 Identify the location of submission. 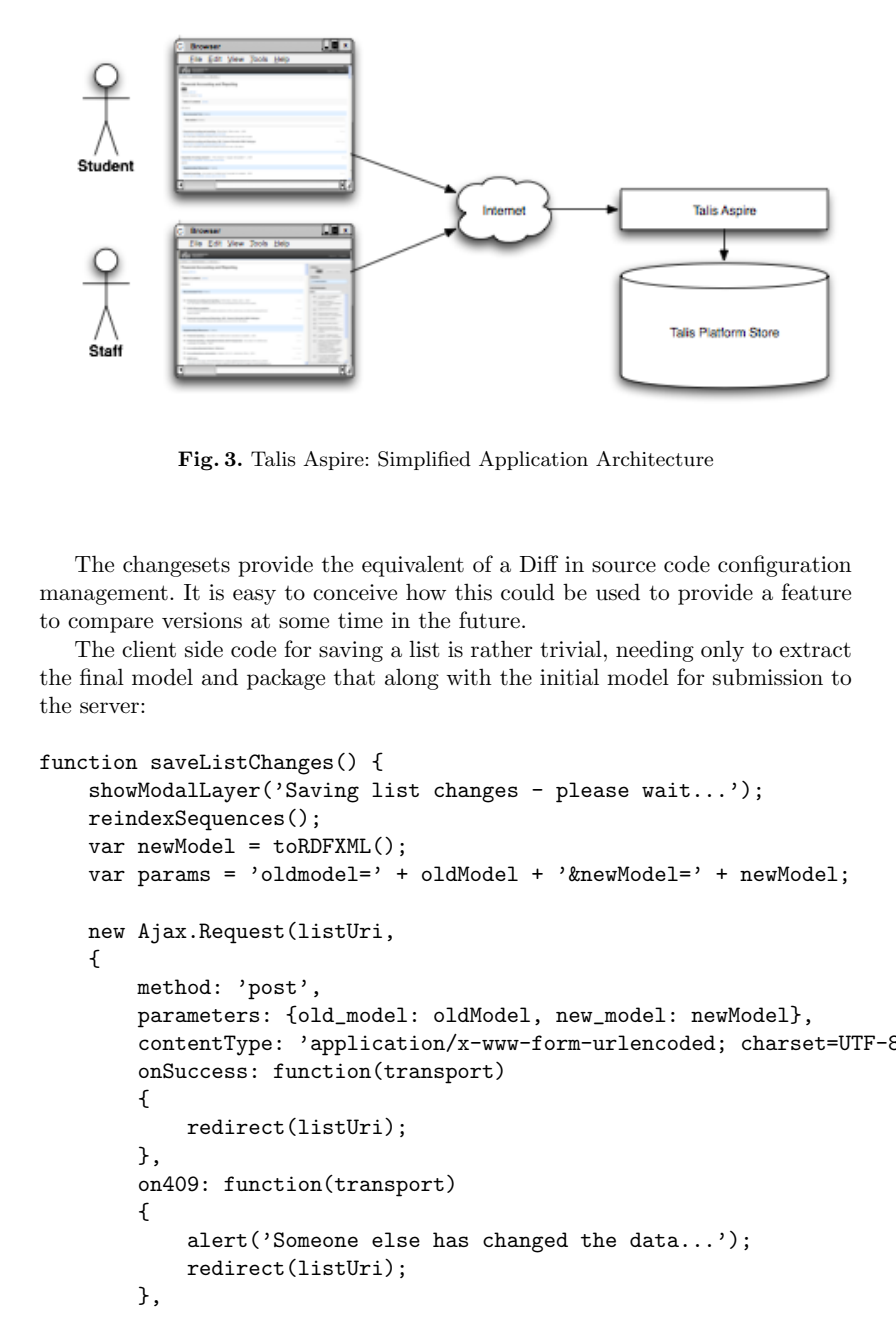
(768, 677).
